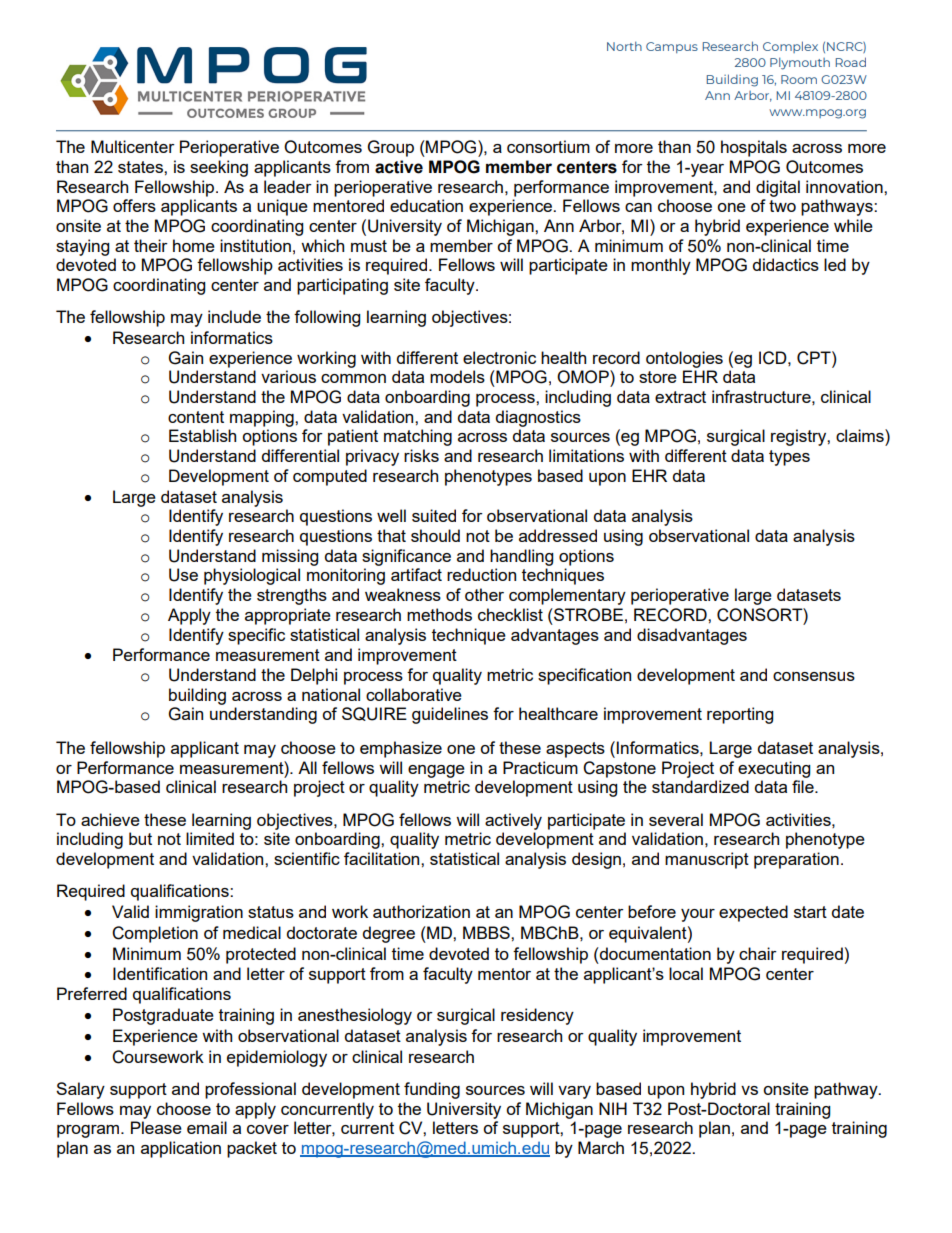 The image size is (952, 1233). I want to click on claims, so click(861, 435).
